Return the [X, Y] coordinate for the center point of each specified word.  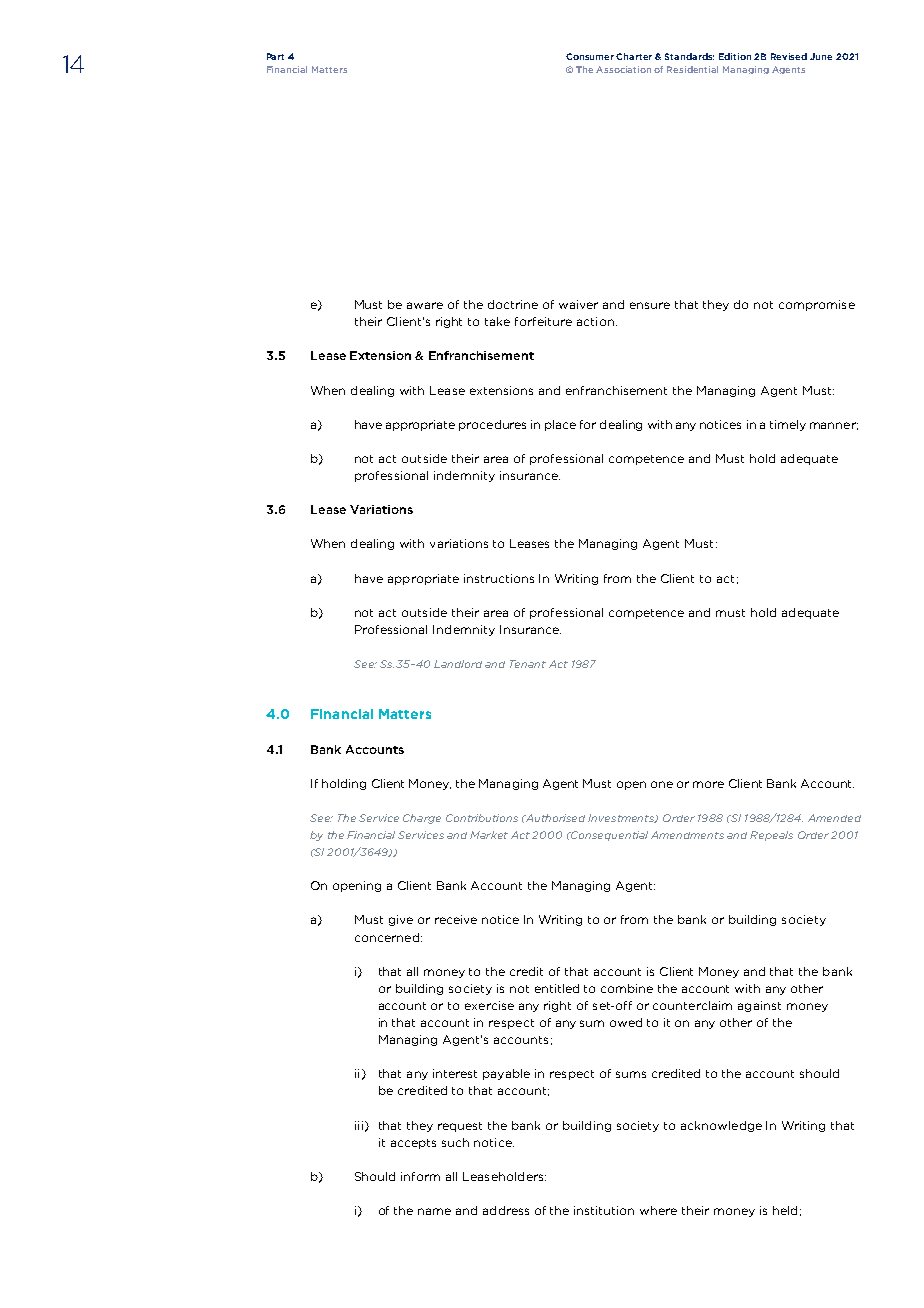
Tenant [528, 664]
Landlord [458, 664]
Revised [789, 56]
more [708, 784]
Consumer [591, 56]
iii [359, 1125]
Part [275, 56]
